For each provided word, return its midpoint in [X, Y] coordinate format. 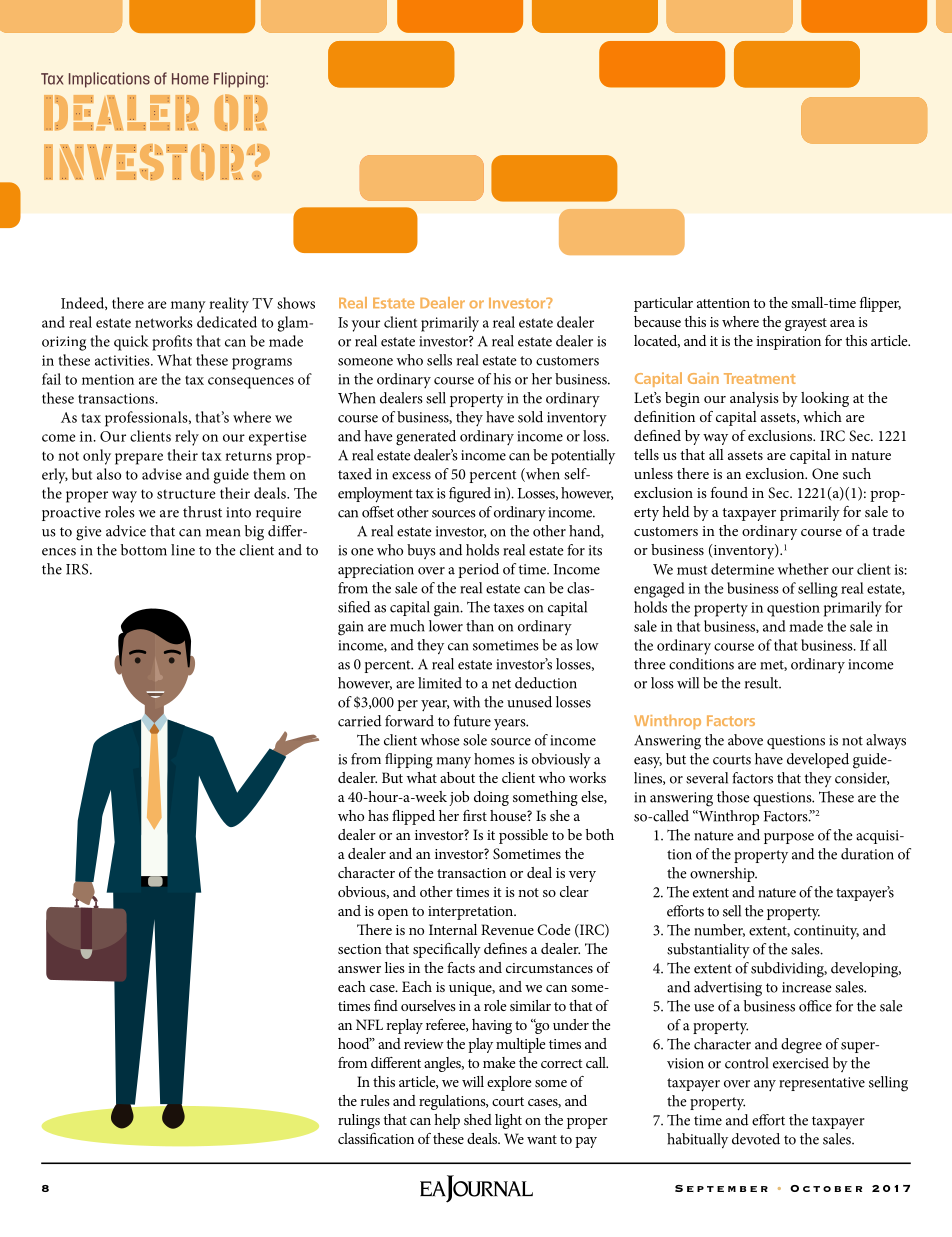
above [745, 740]
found [729, 492]
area [842, 323]
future [472, 721]
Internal [453, 929]
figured [470, 495]
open [393, 914]
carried [359, 721]
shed [478, 1119]
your [365, 326]
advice [126, 531]
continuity [826, 932]
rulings [359, 1121]
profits [172, 343]
